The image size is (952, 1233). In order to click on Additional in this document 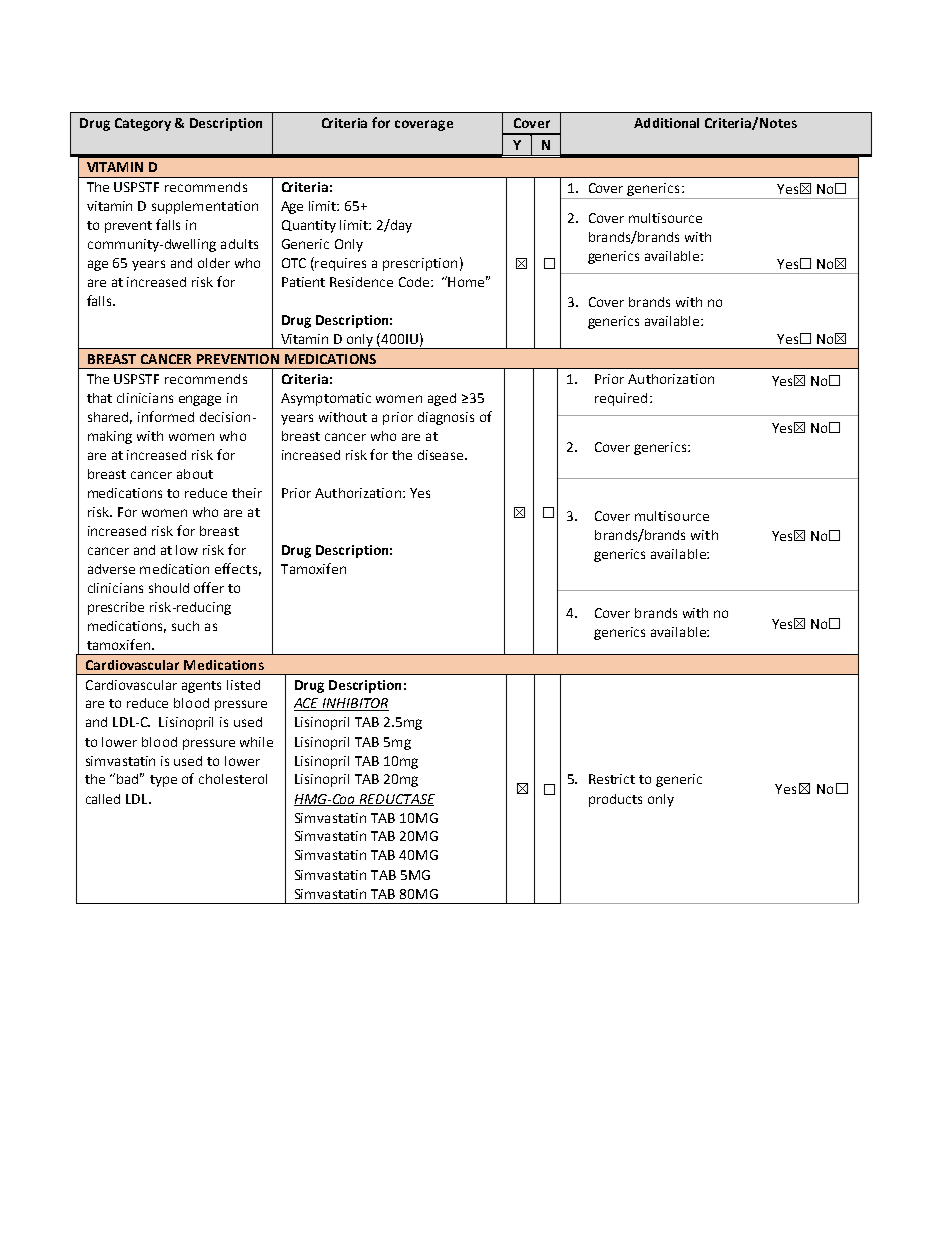, I will do `click(666, 123)`.
